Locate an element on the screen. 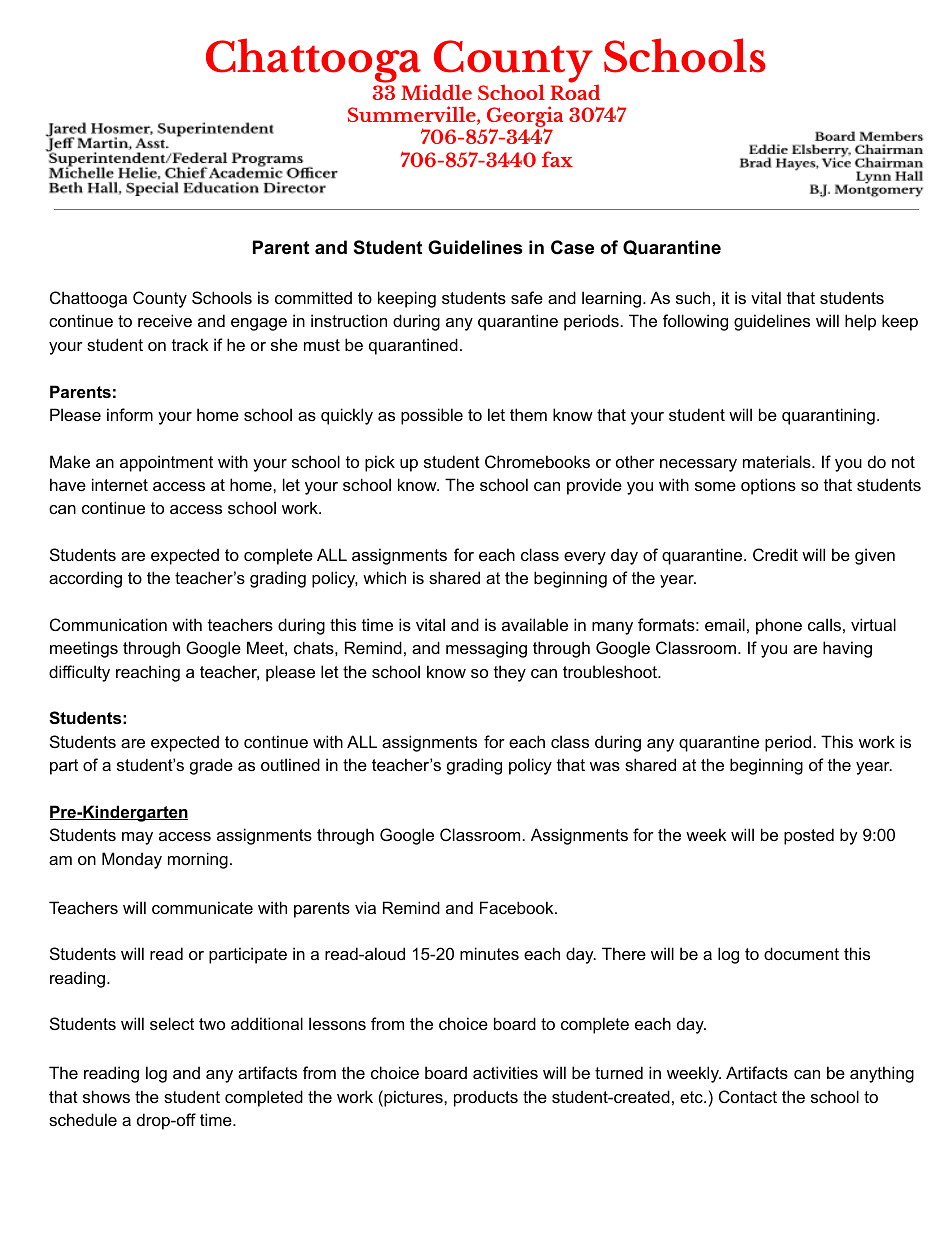 The height and width of the screenshot is (1233, 952). Contact is located at coordinates (748, 1096).
